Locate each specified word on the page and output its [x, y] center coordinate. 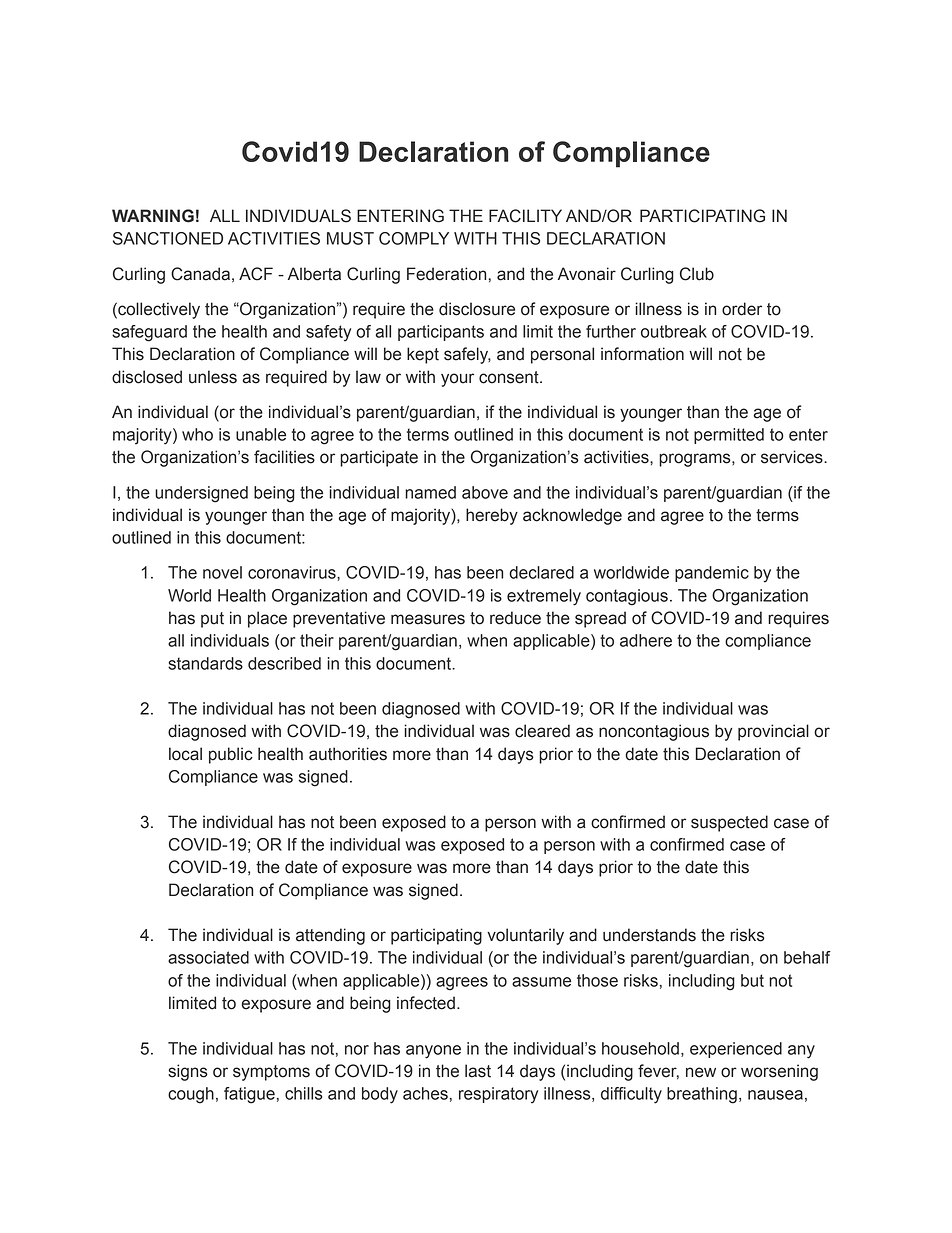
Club [697, 274]
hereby [492, 516]
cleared [542, 731]
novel [222, 572]
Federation [446, 274]
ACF [256, 274]
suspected [729, 823]
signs [188, 1072]
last [478, 1071]
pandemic [712, 574]
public [231, 755]
